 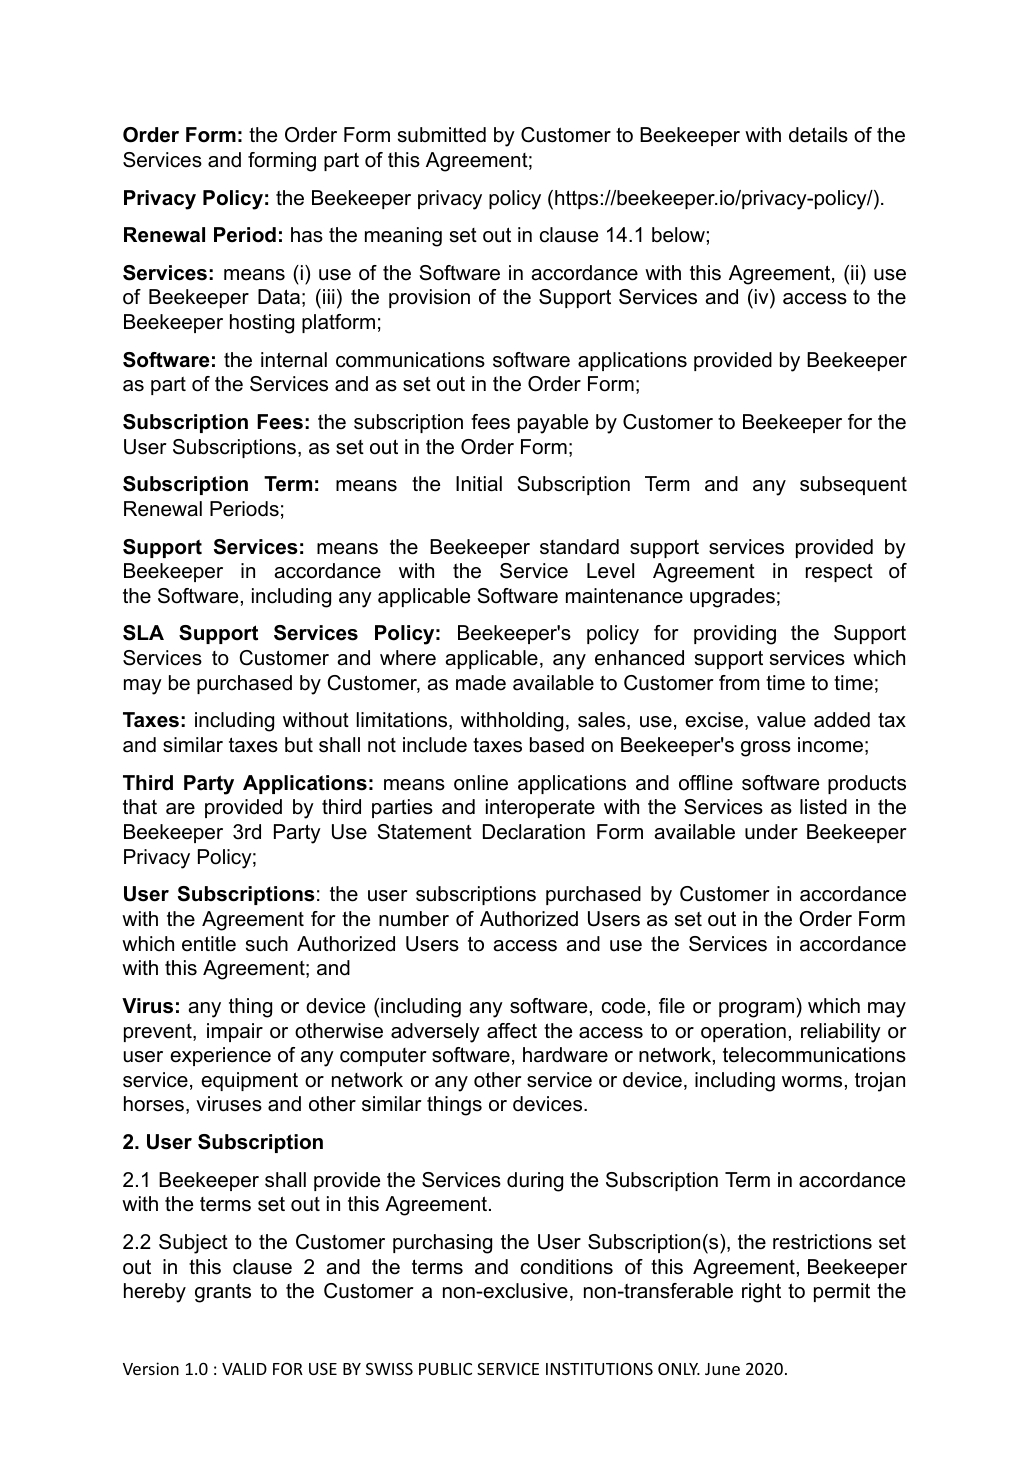 What do you see at coordinates (512, 1031) in the screenshot?
I see `affect` at bounding box center [512, 1031].
